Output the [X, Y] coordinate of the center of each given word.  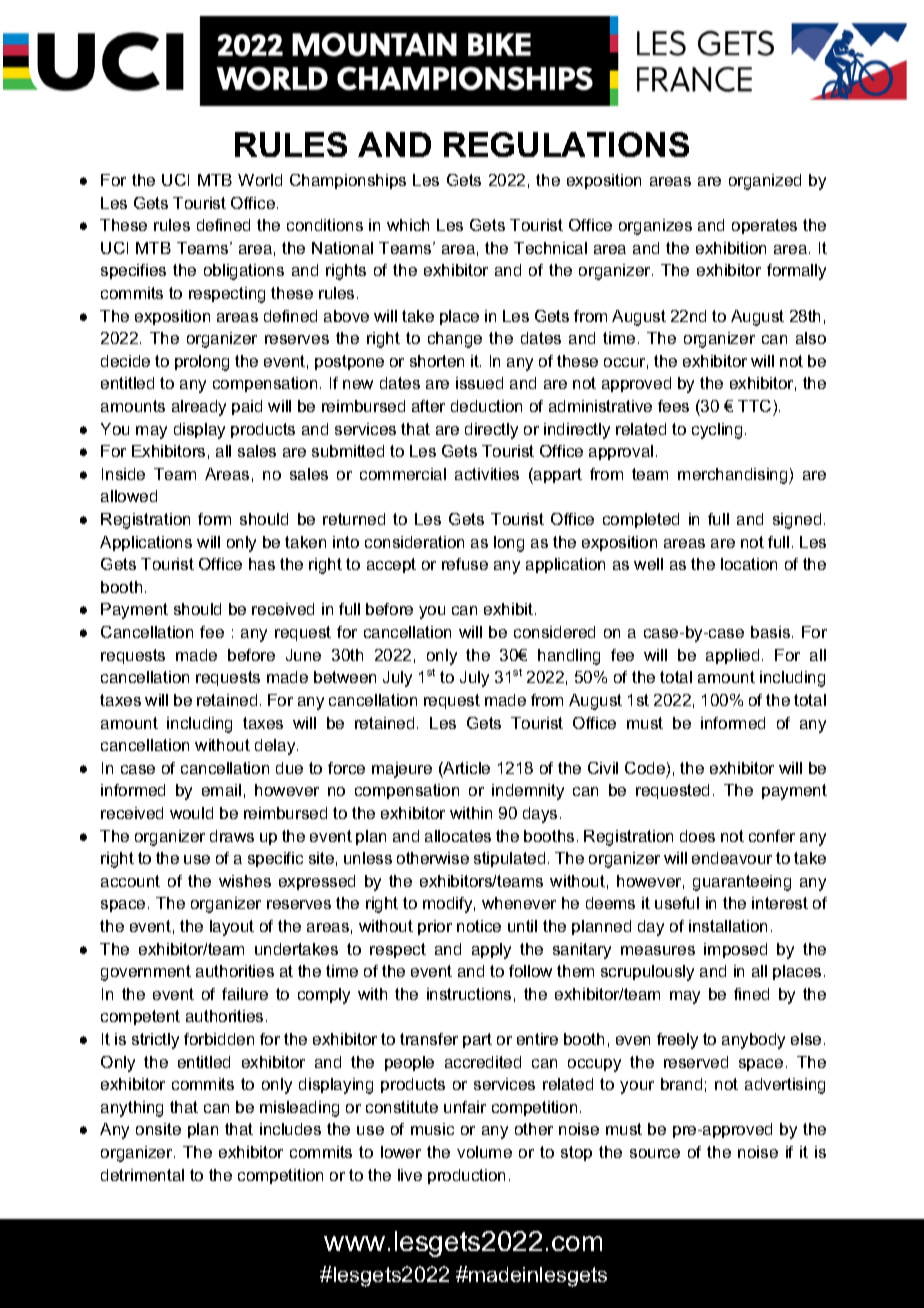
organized [765, 182]
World [260, 180]
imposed [735, 950]
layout [232, 928]
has [262, 564]
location [749, 564]
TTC [754, 406]
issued [479, 383]
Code [645, 768]
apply [491, 951]
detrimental [142, 1175]
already [199, 408]
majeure [402, 770]
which [408, 225]
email [221, 790]
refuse [465, 564]
